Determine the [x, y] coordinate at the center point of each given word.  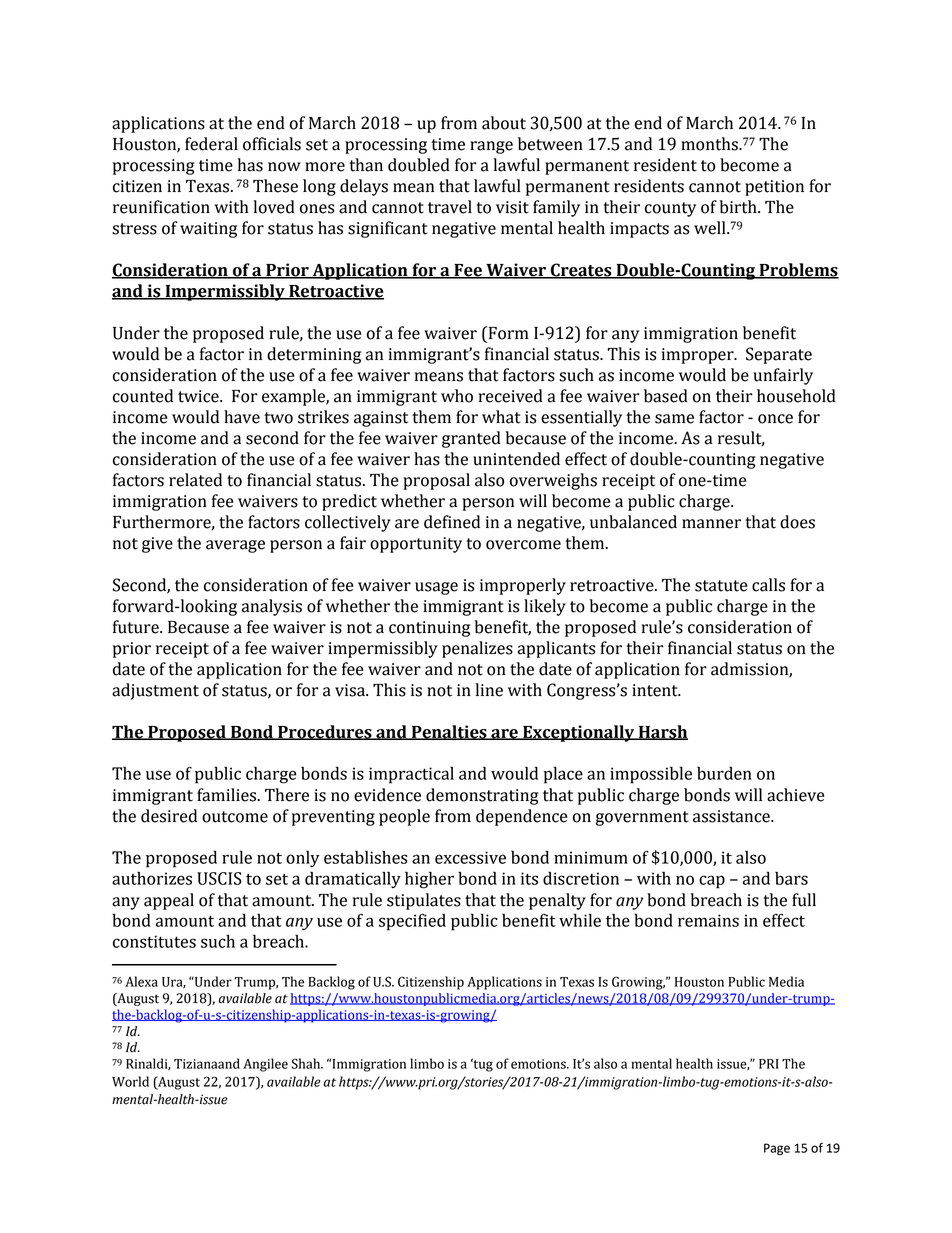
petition [774, 188]
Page [777, 1149]
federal [211, 144]
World [130, 1081]
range [491, 147]
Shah [307, 1063]
